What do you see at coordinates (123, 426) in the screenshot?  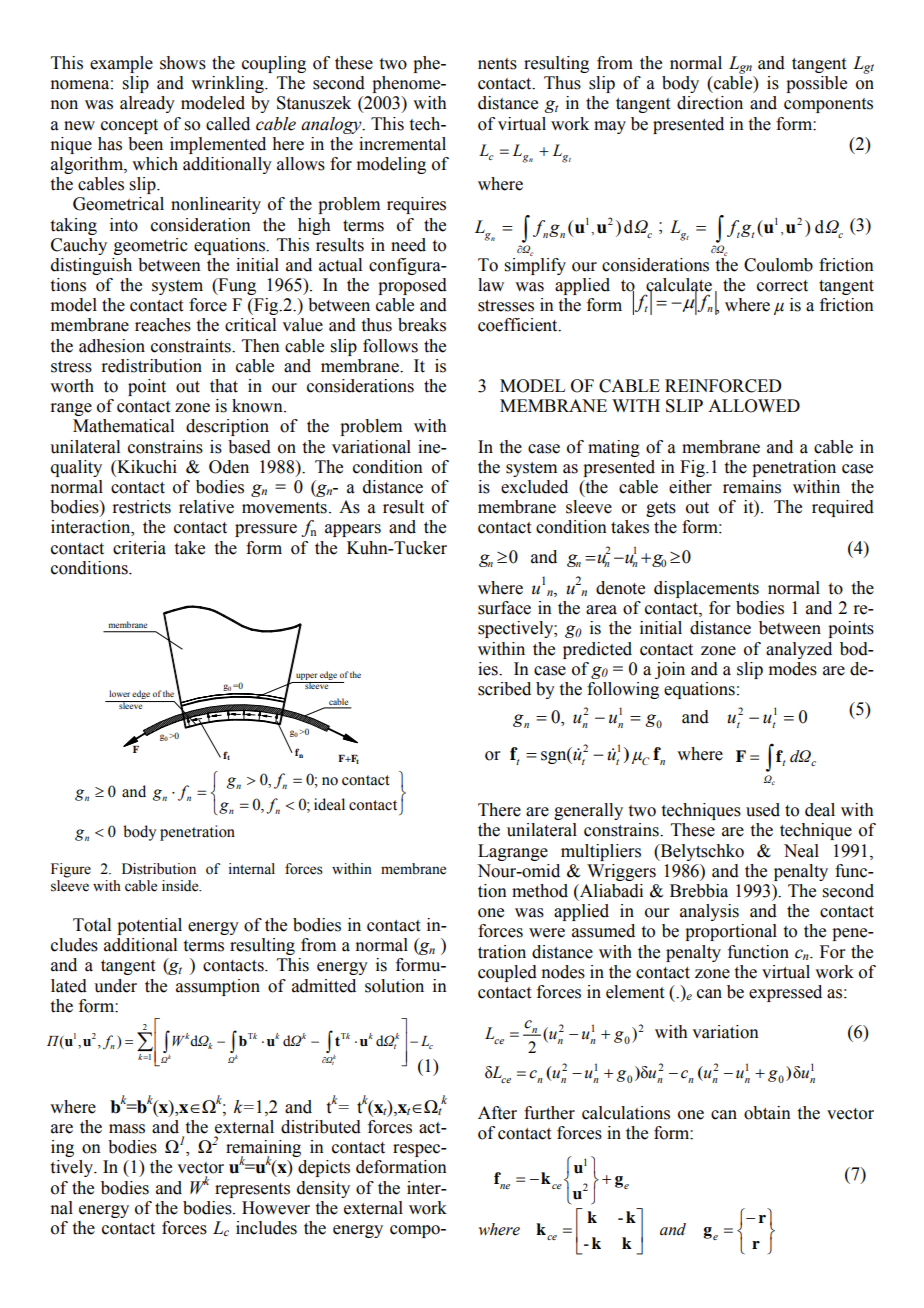 I see `Mathematical` at bounding box center [123, 426].
